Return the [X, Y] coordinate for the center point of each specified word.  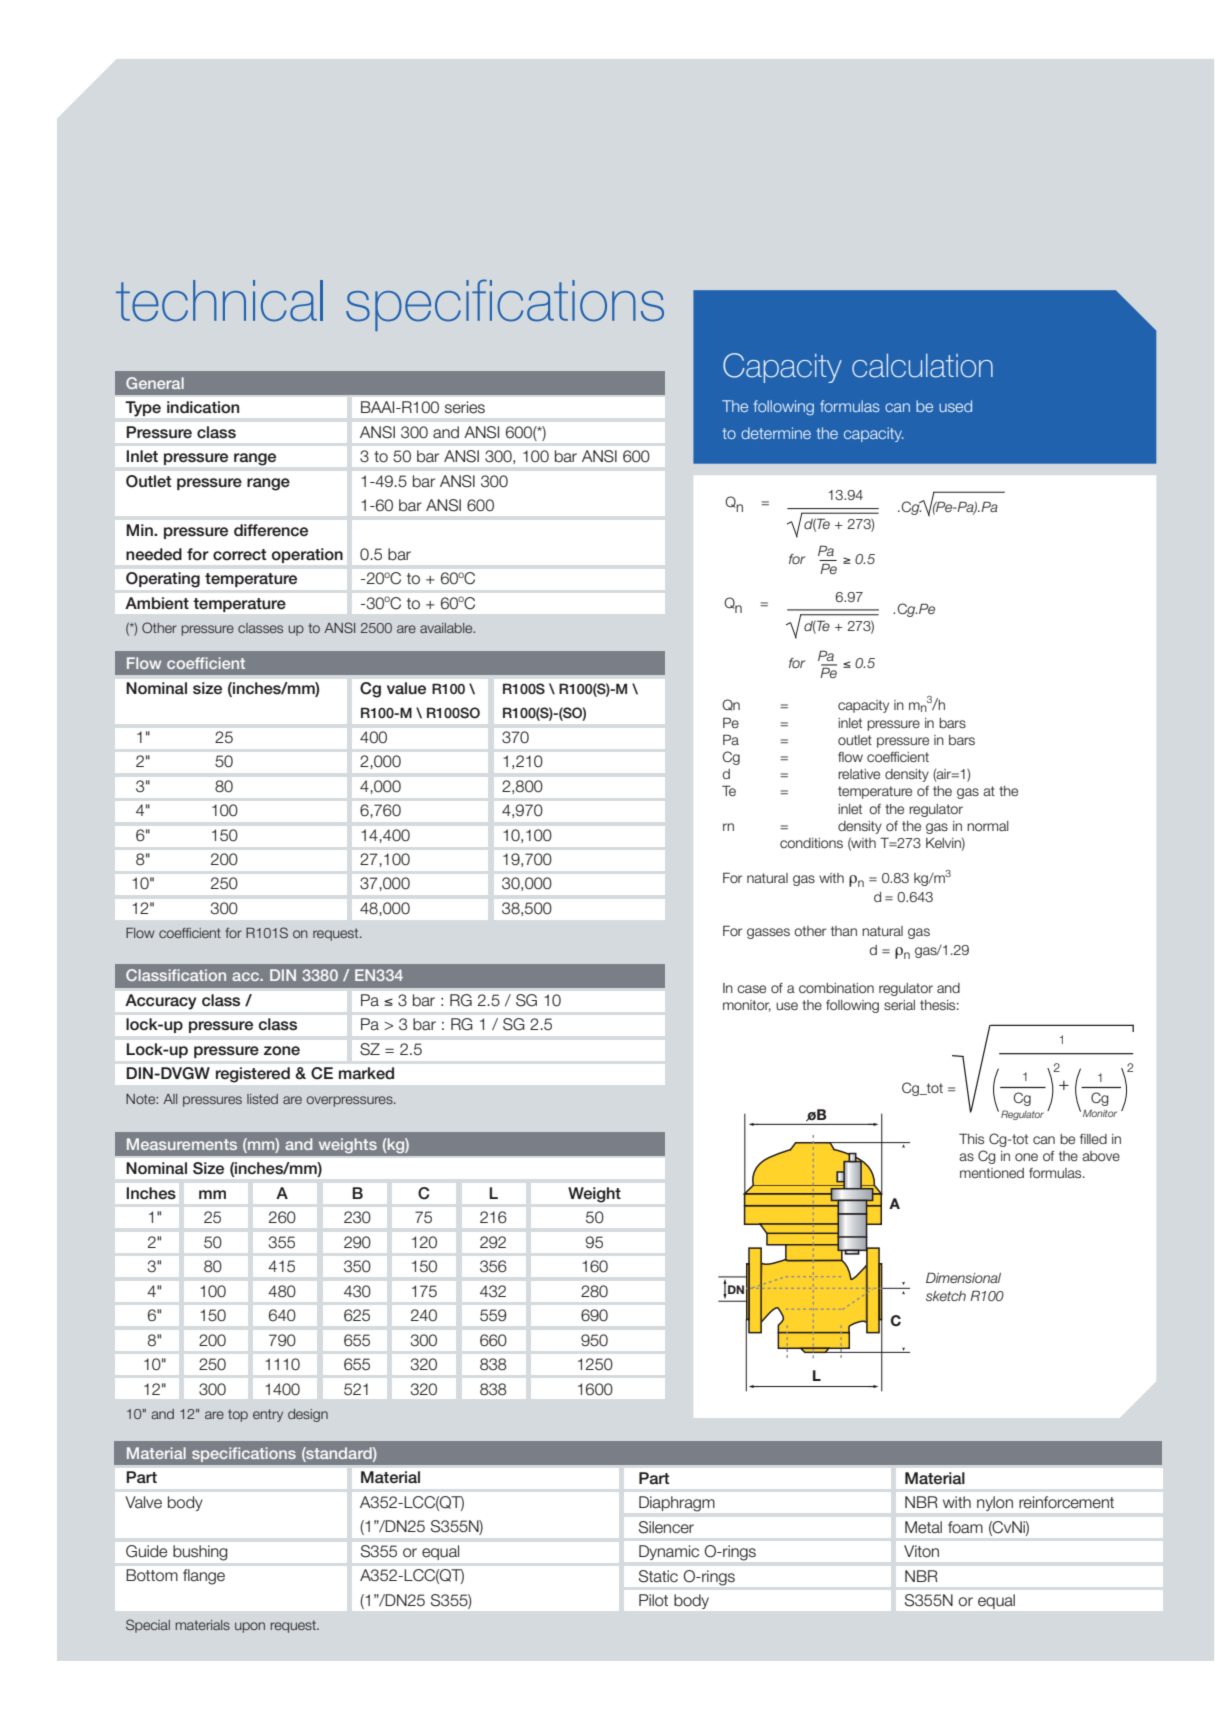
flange [204, 1577]
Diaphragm [677, 1504]
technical [219, 301]
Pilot [653, 1600]
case [751, 989]
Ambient [157, 603]
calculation [922, 366]
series [465, 407]
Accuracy [161, 1001]
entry [268, 1415]
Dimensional [963, 1277]
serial [899, 1005]
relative [859, 774]
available [447, 628]
